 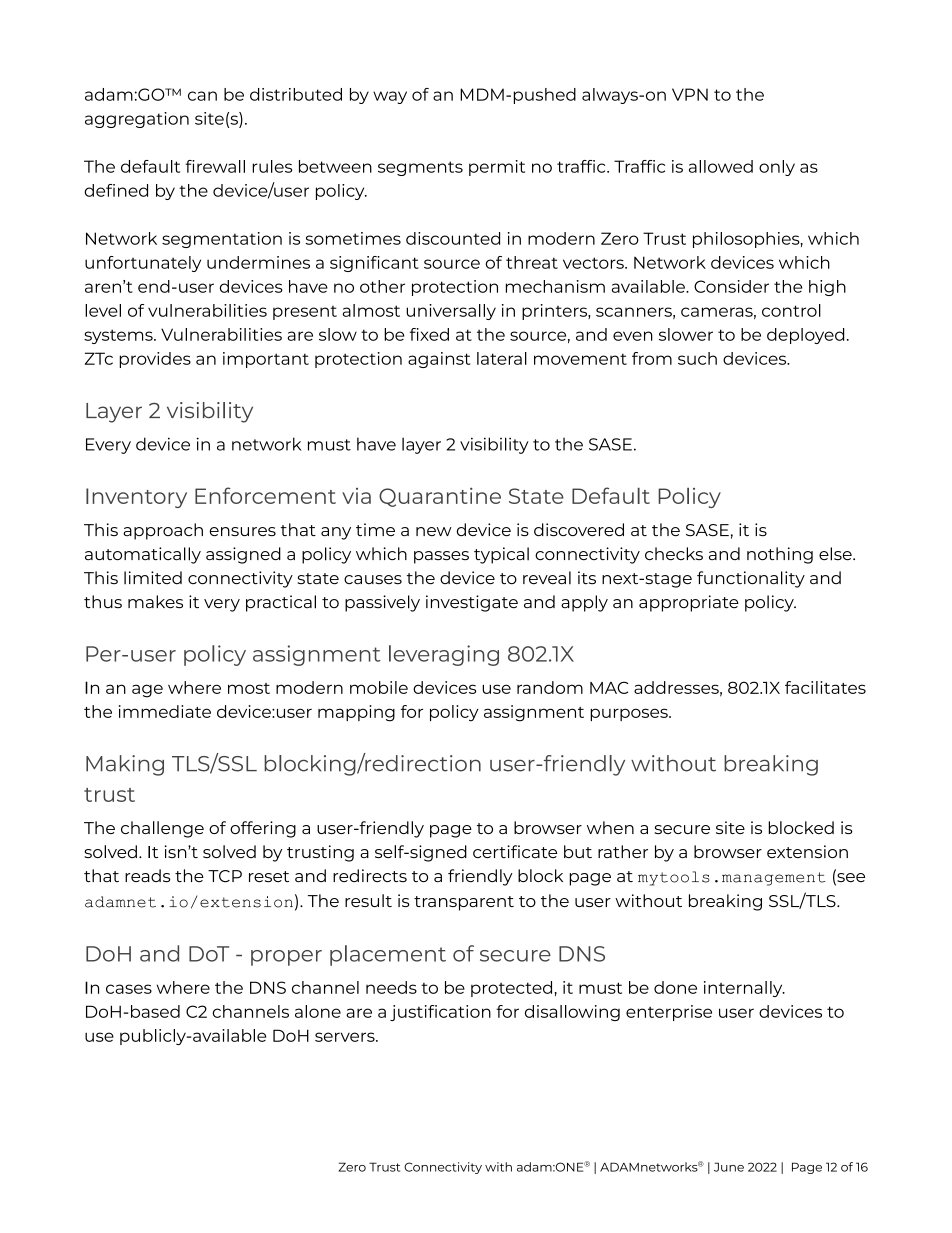 I want to click on aggregation, so click(x=137, y=120).
